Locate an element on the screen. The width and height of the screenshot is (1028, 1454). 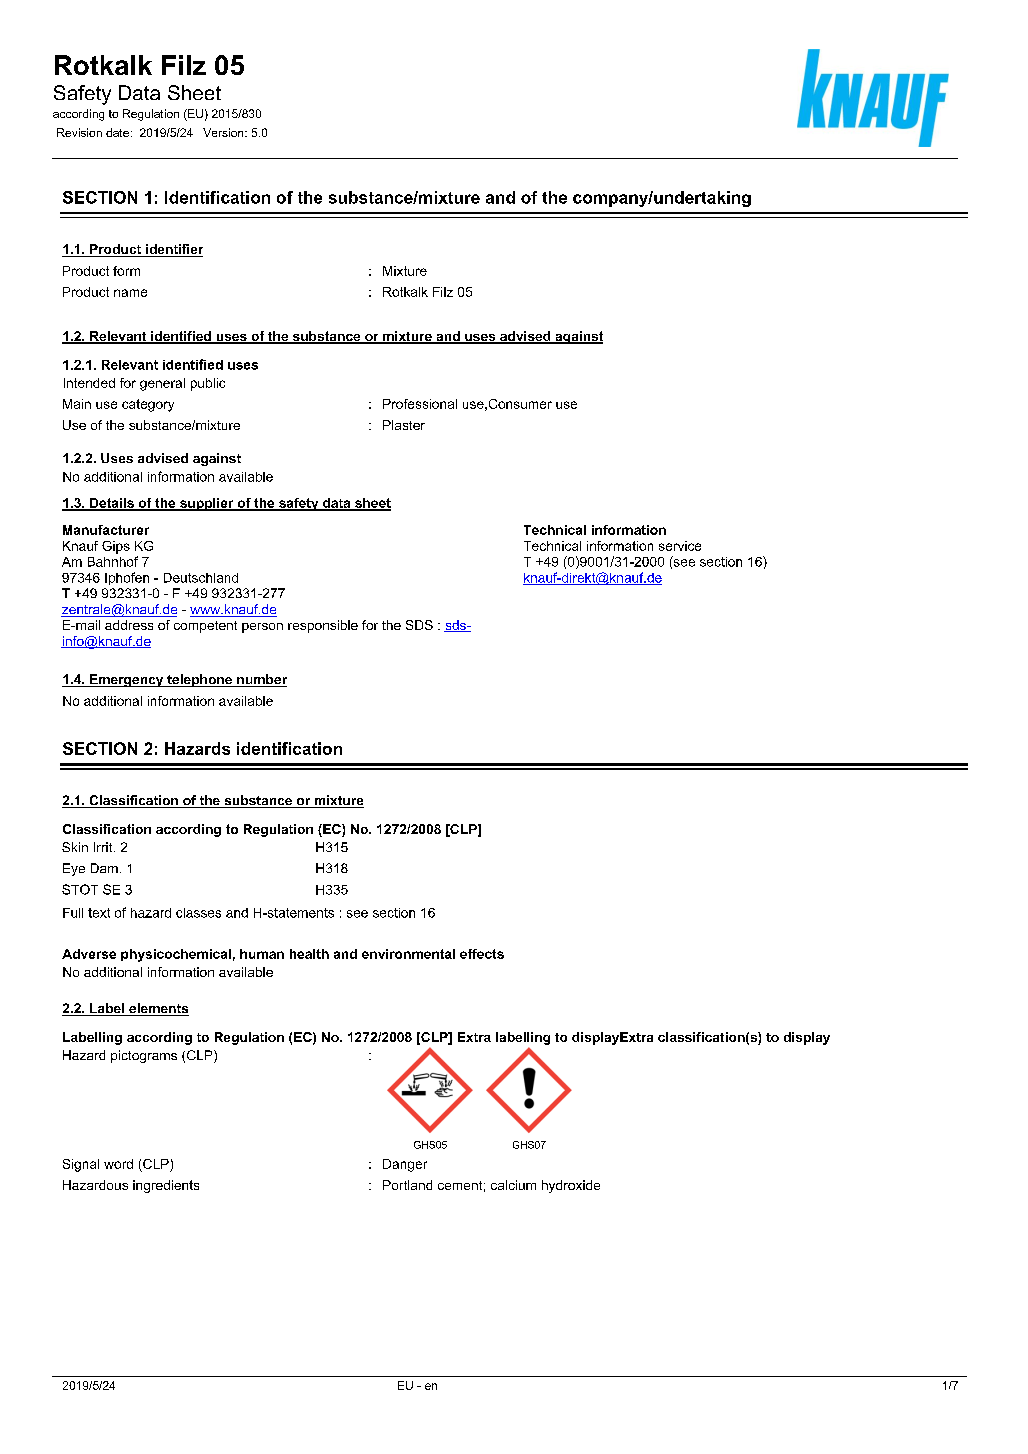
Version is located at coordinates (224, 132).
